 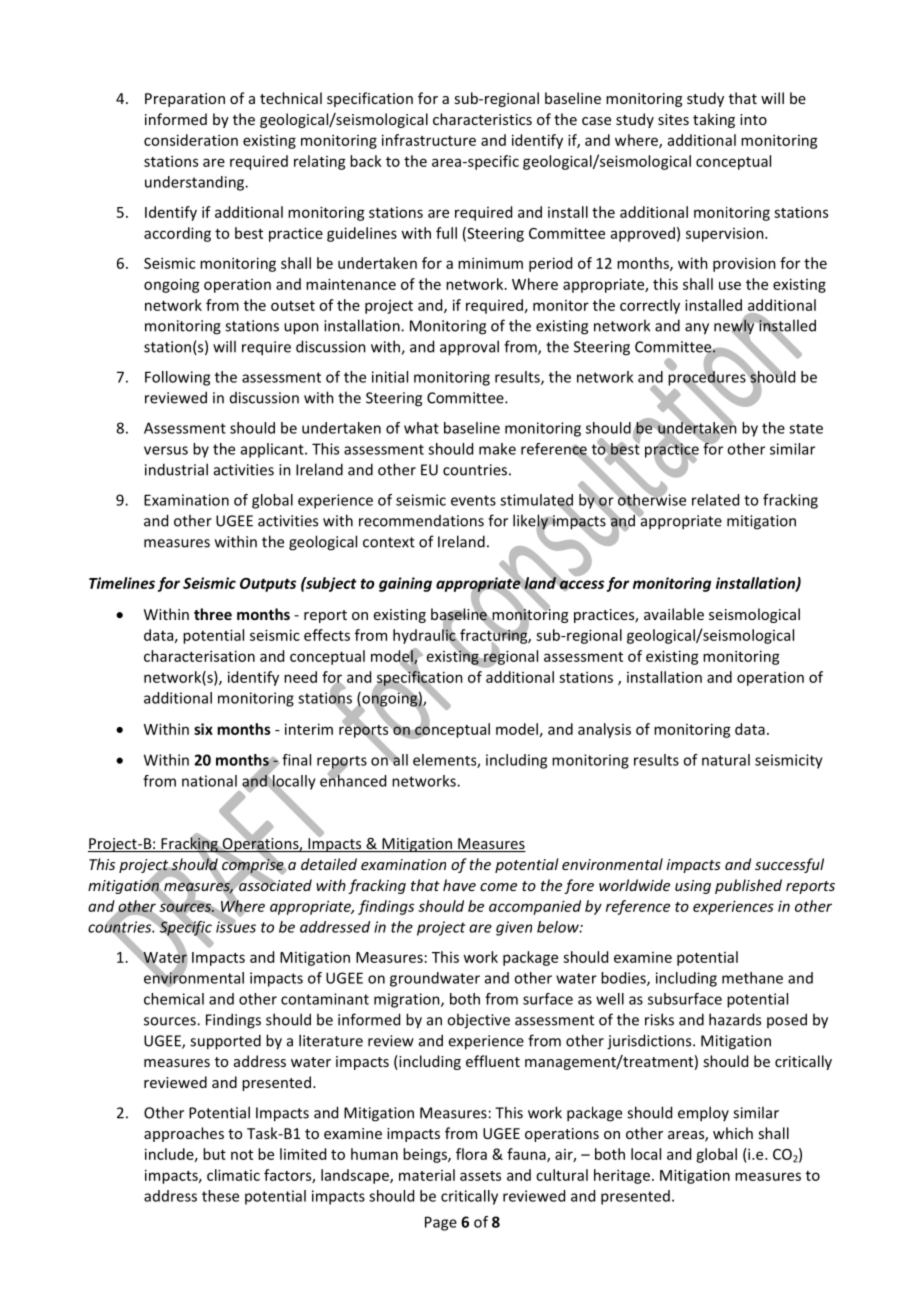 I want to click on taking, so click(x=714, y=120).
